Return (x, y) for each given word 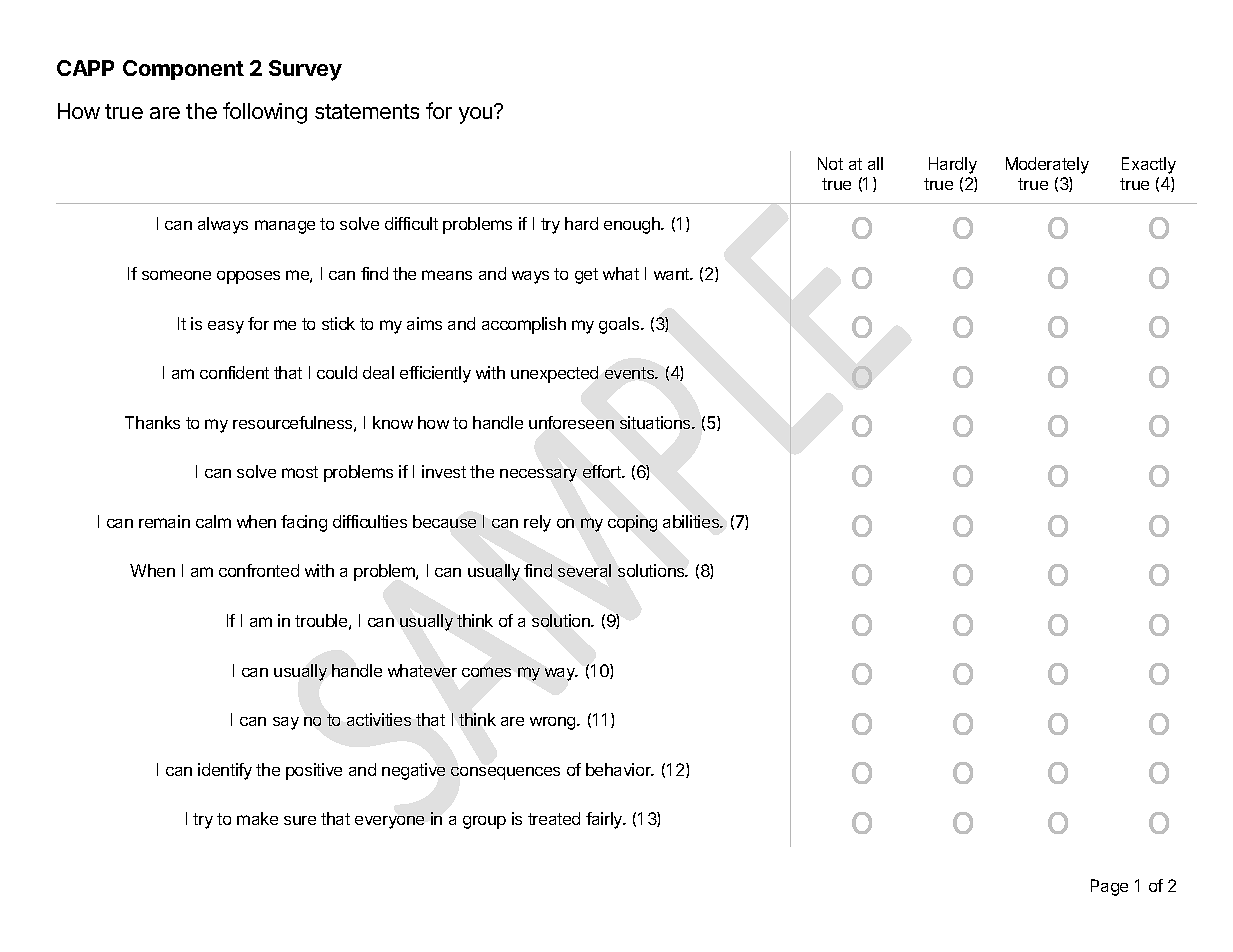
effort (603, 471)
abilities (692, 521)
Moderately (1047, 165)
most (300, 472)
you (475, 115)
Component (183, 70)
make (257, 818)
